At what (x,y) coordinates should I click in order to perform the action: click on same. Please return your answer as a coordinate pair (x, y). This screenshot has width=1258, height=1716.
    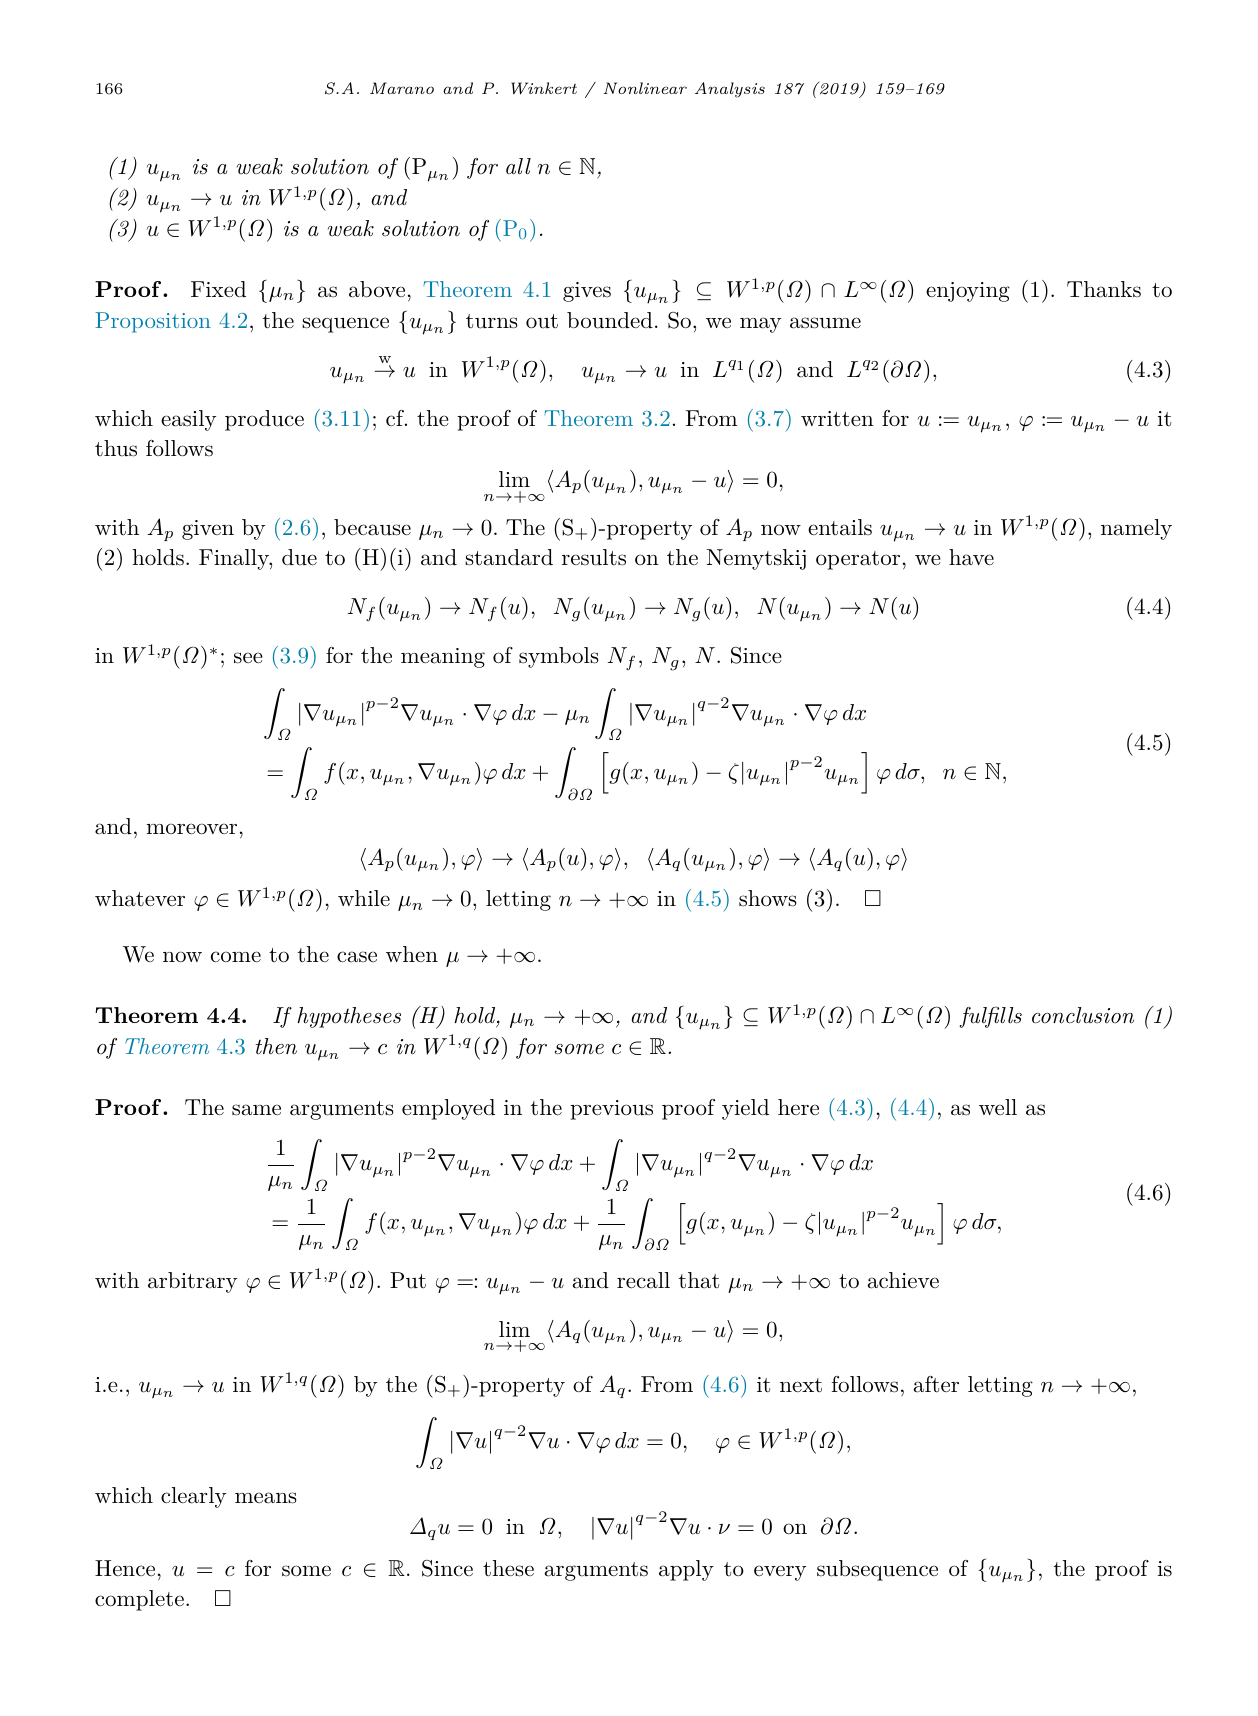
    Looking at the image, I should click on (256, 1110).
